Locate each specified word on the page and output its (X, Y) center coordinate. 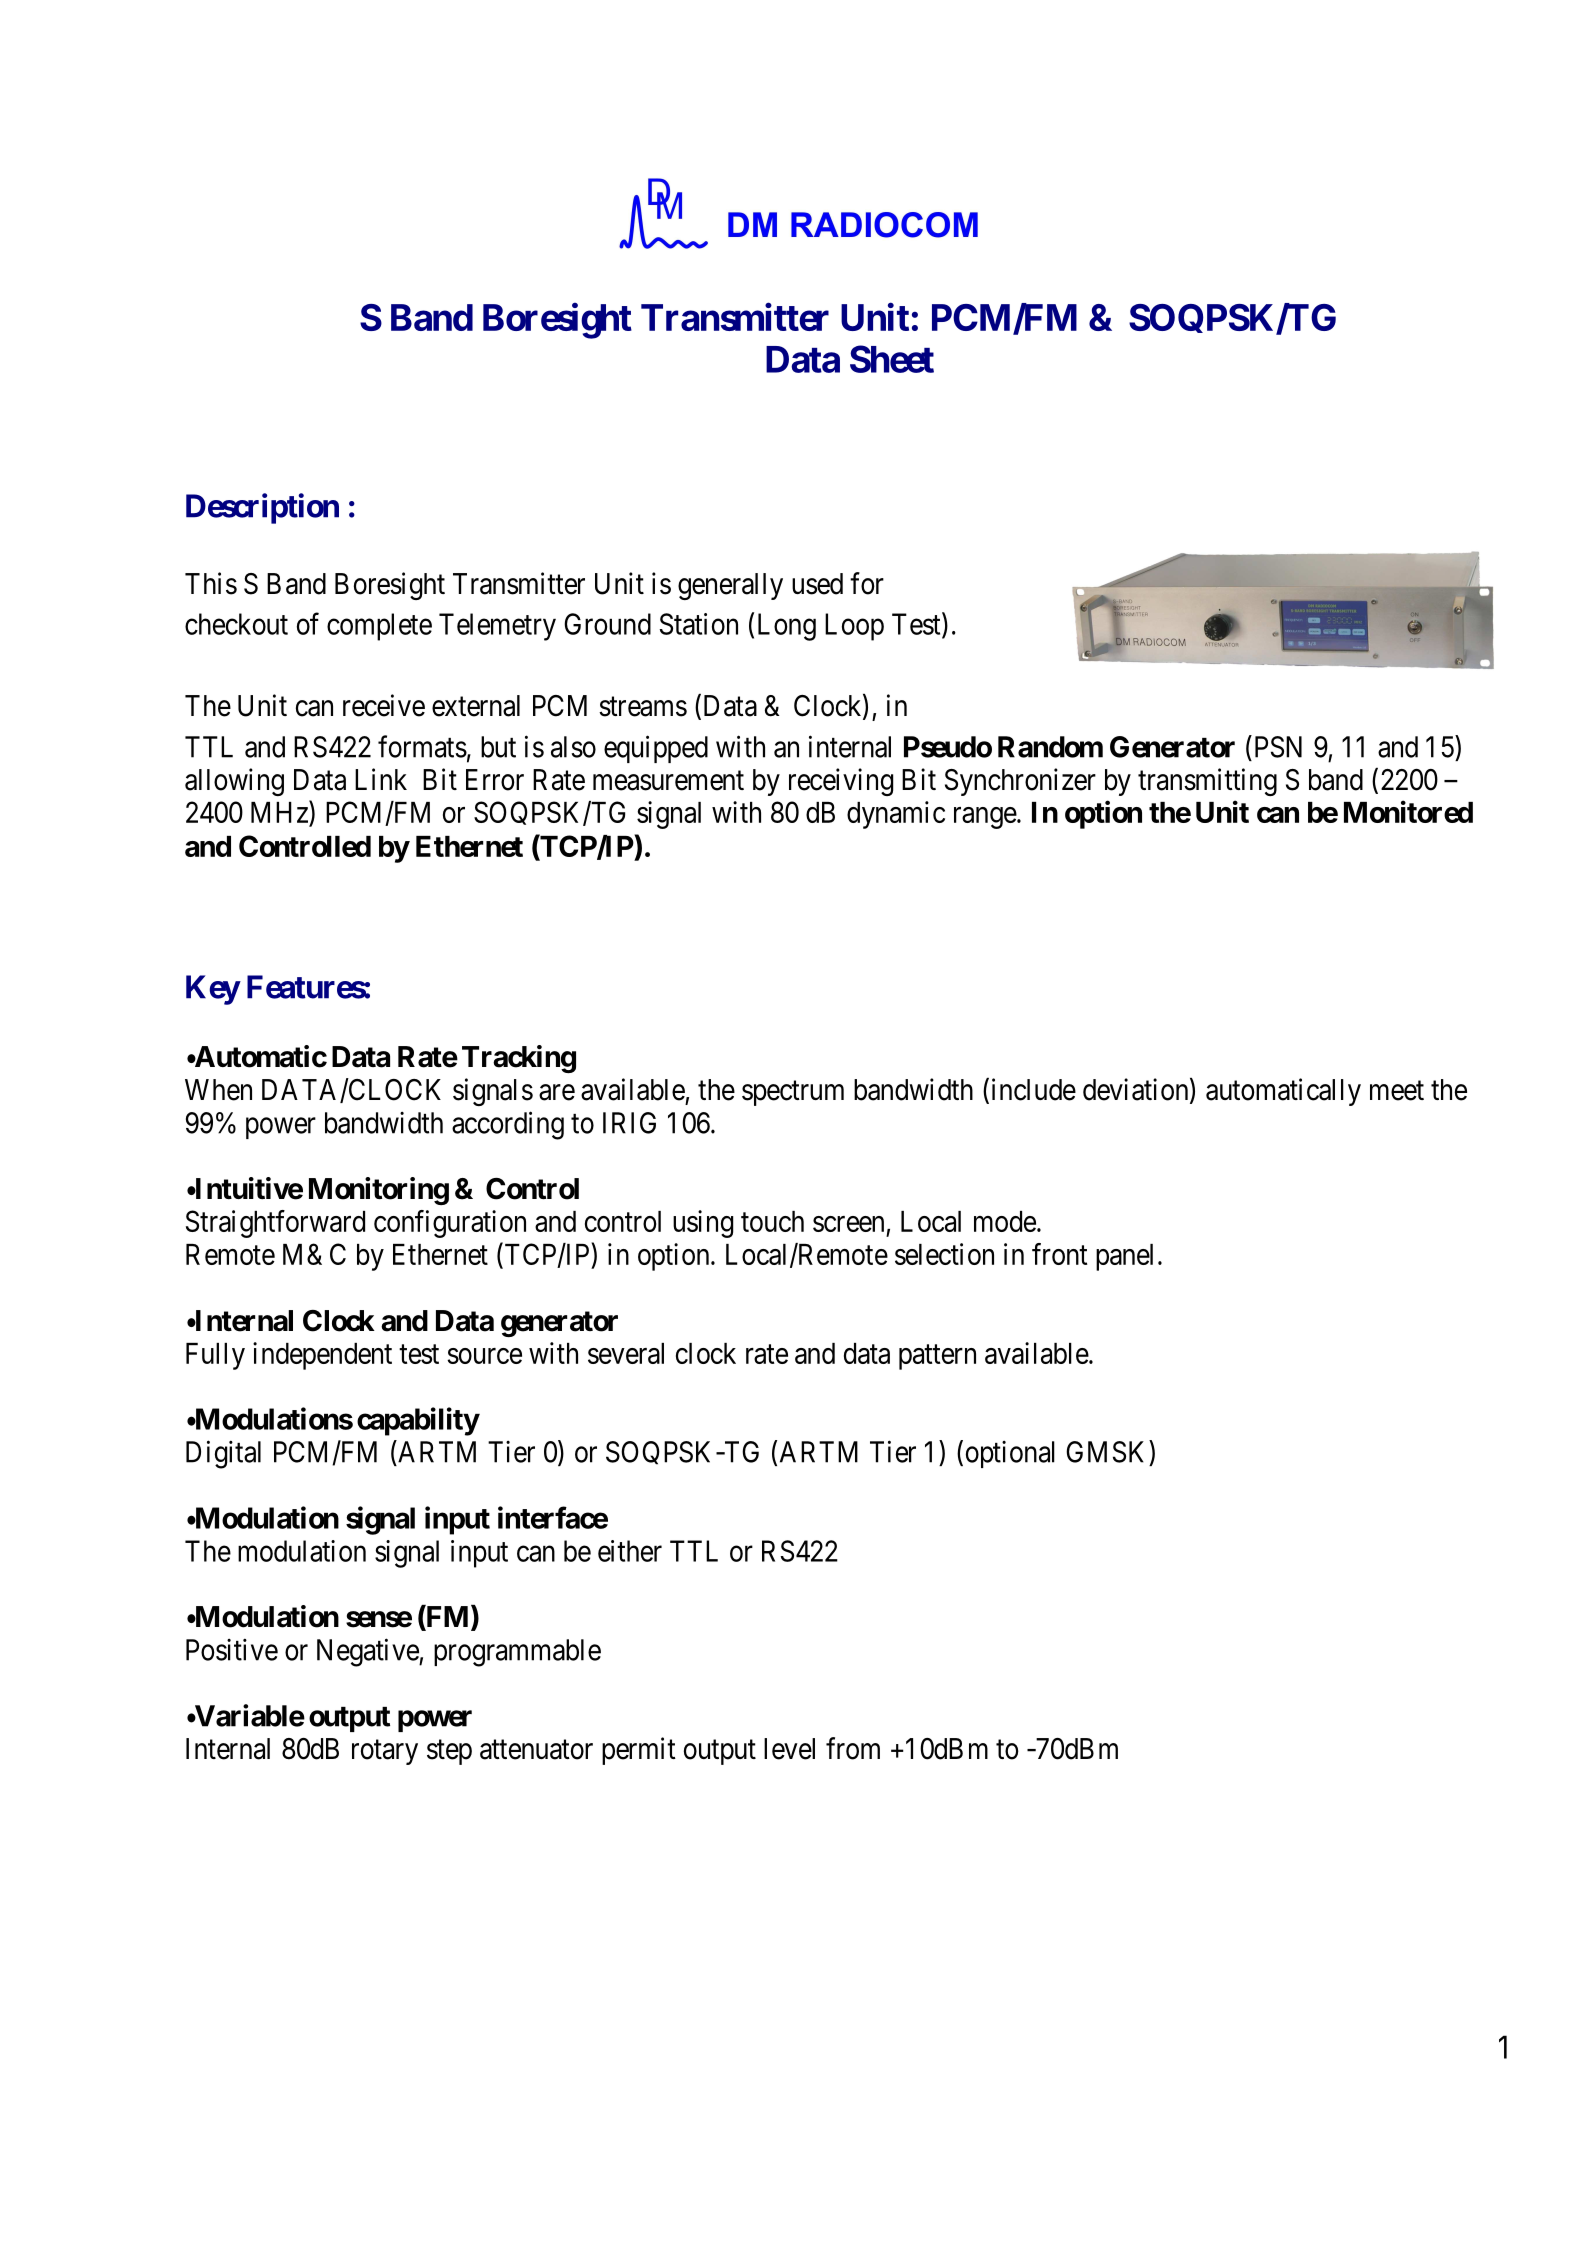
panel (1124, 1257)
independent (322, 1356)
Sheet (892, 359)
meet (1397, 1091)
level (789, 1749)
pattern (937, 1357)
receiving (841, 782)
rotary (385, 1752)
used (817, 584)
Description (262, 508)
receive (384, 705)
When (218, 1090)
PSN (1276, 746)
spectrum (793, 1093)
